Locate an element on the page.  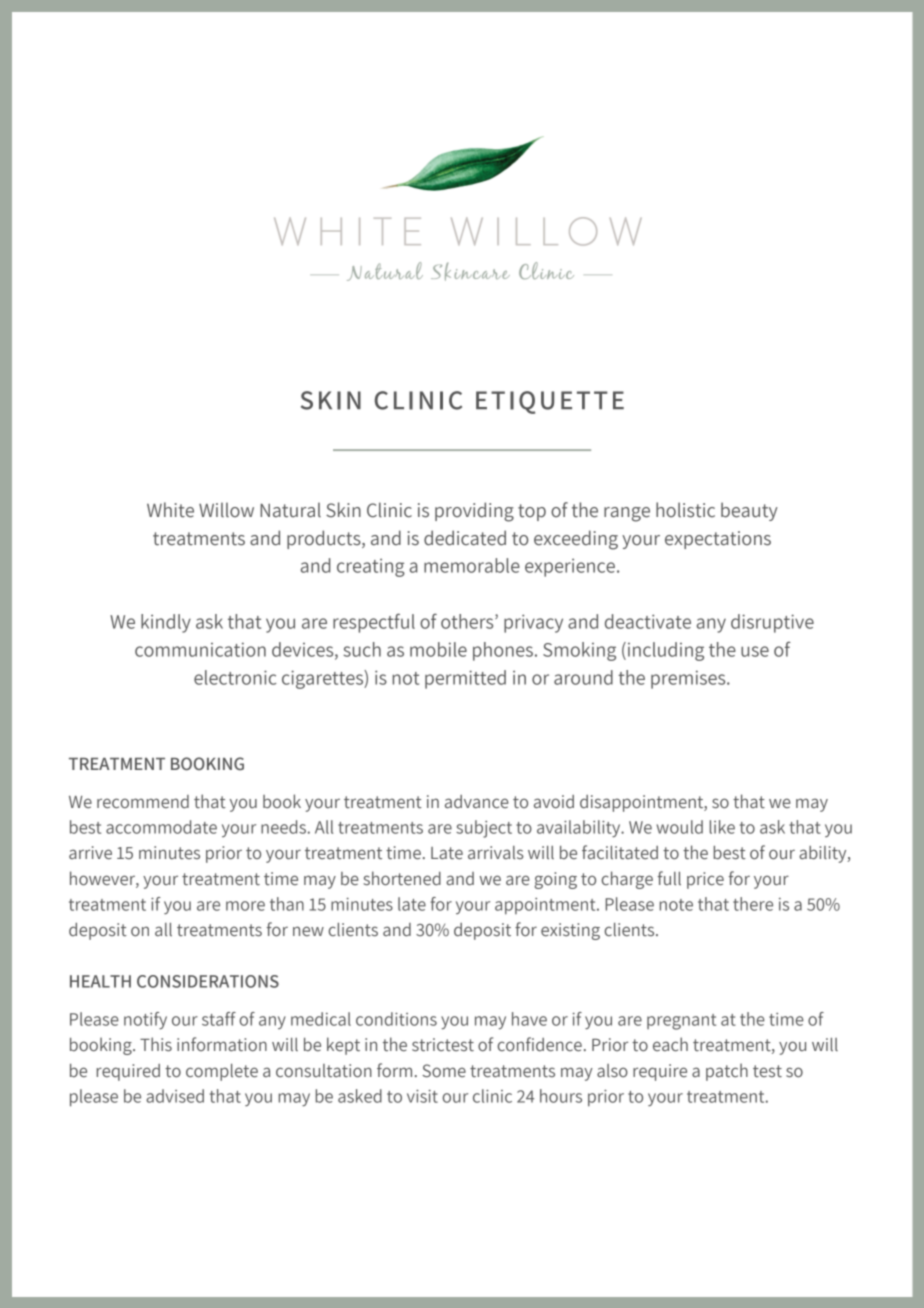
premises is located at coordinates (689, 679).
